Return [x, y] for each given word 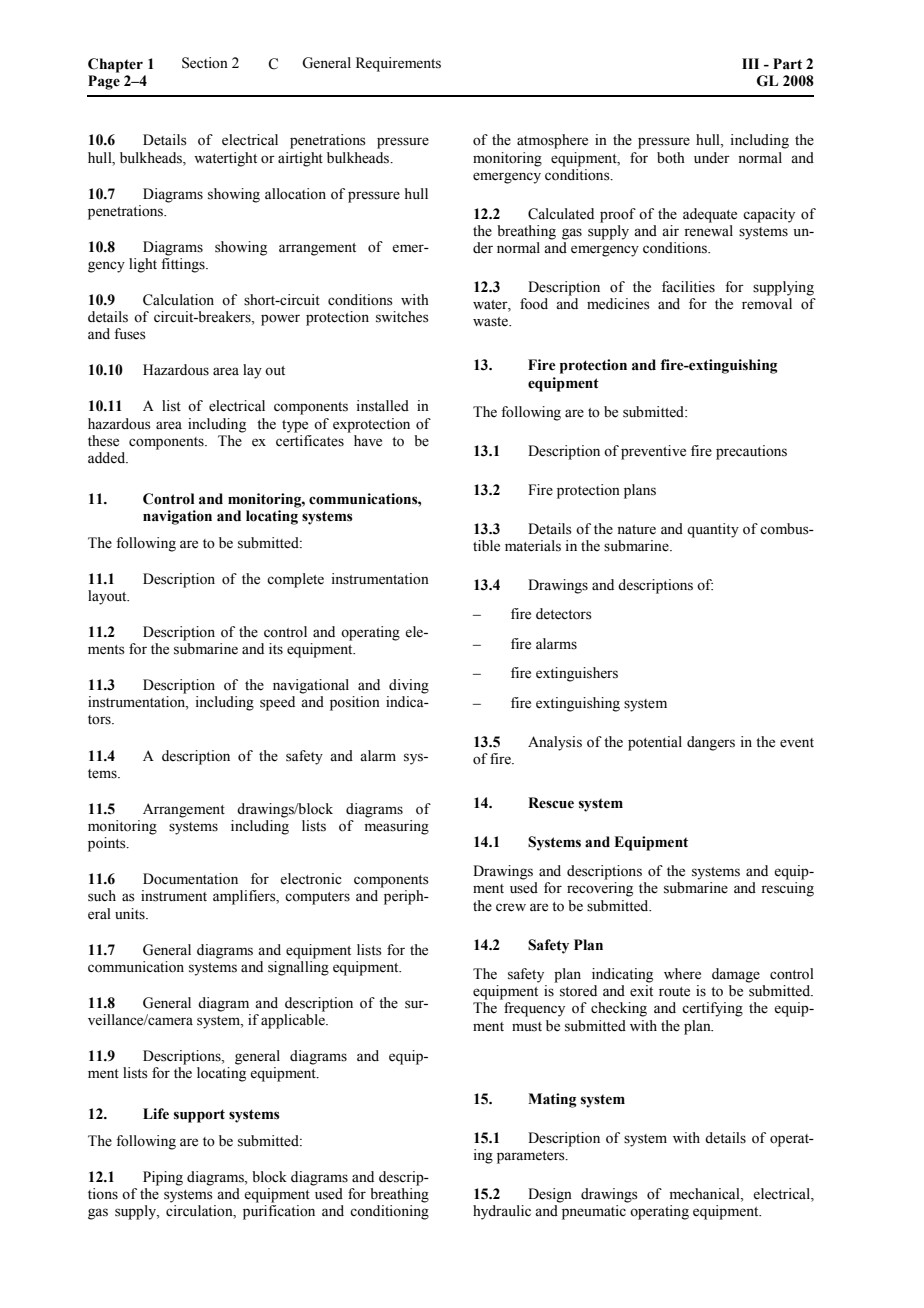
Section [205, 63]
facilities [688, 287]
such [102, 896]
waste [491, 322]
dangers [711, 743]
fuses [130, 334]
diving [409, 686]
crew [511, 907]
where [682, 974]
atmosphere [552, 141]
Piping [163, 1178]
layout [108, 597]
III [750, 63]
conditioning [389, 1212]
